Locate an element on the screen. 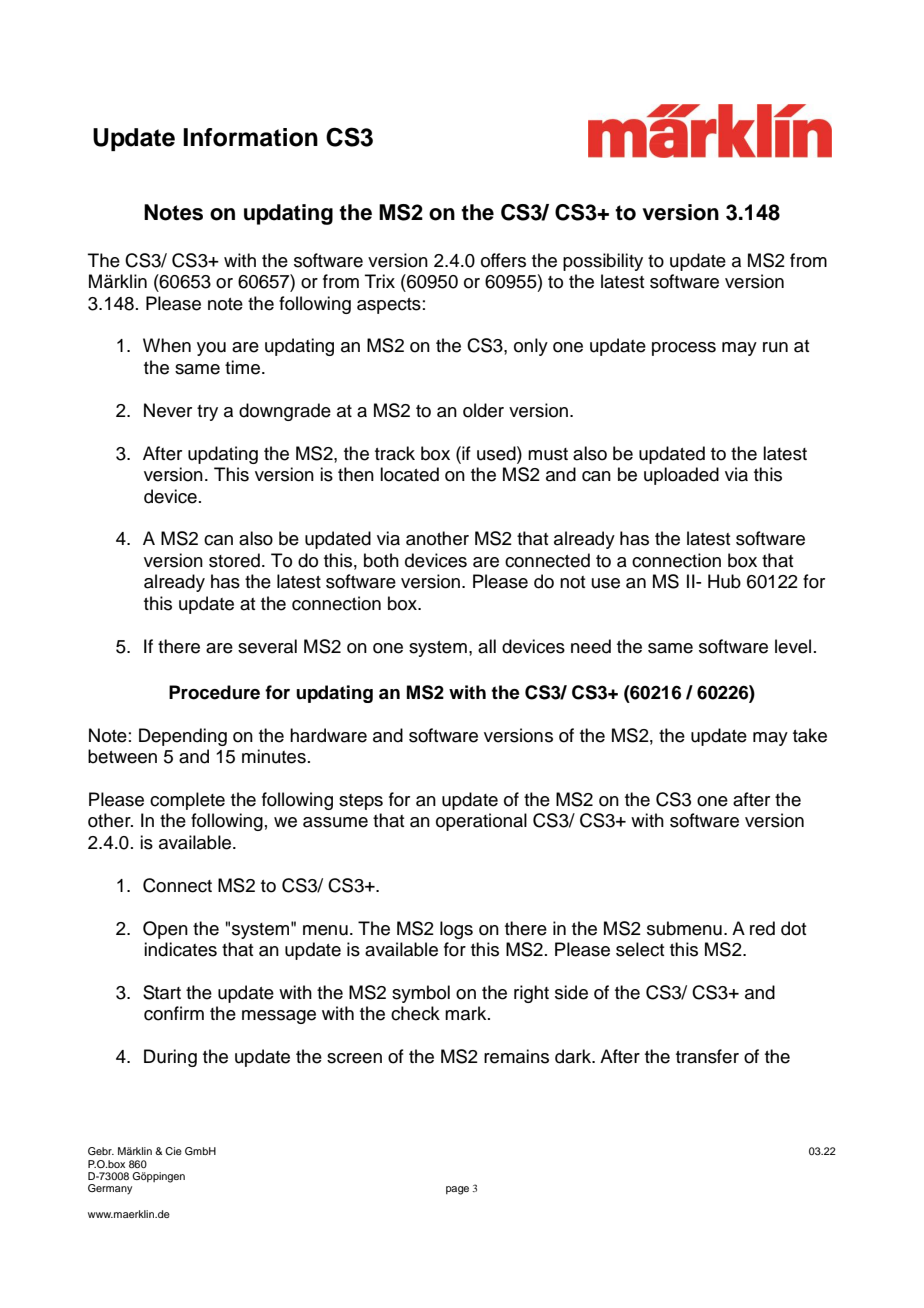 The width and height of the screenshot is (924, 1308). located is located at coordinates (409, 474).
